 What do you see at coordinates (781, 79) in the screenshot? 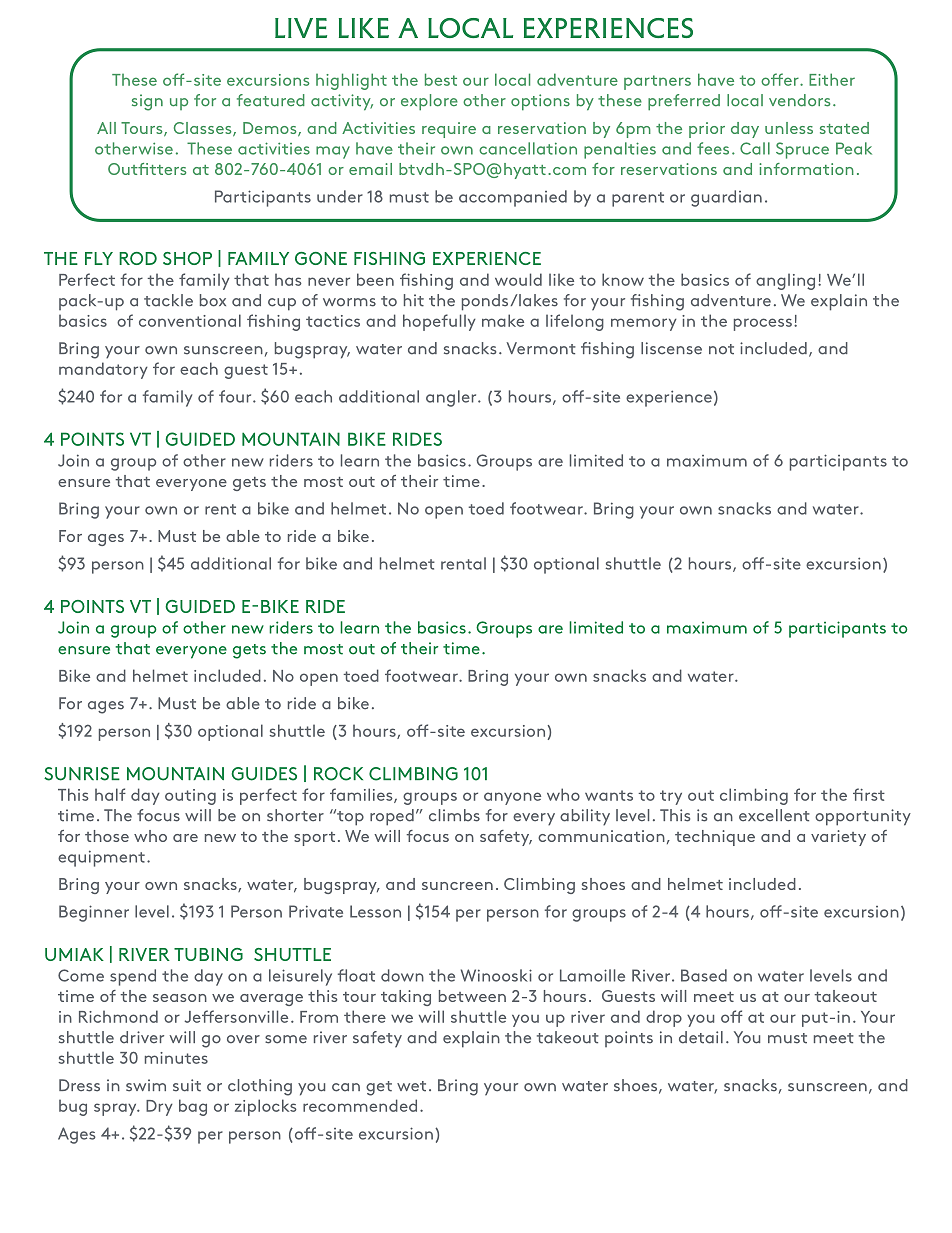
I see `offer` at bounding box center [781, 79].
